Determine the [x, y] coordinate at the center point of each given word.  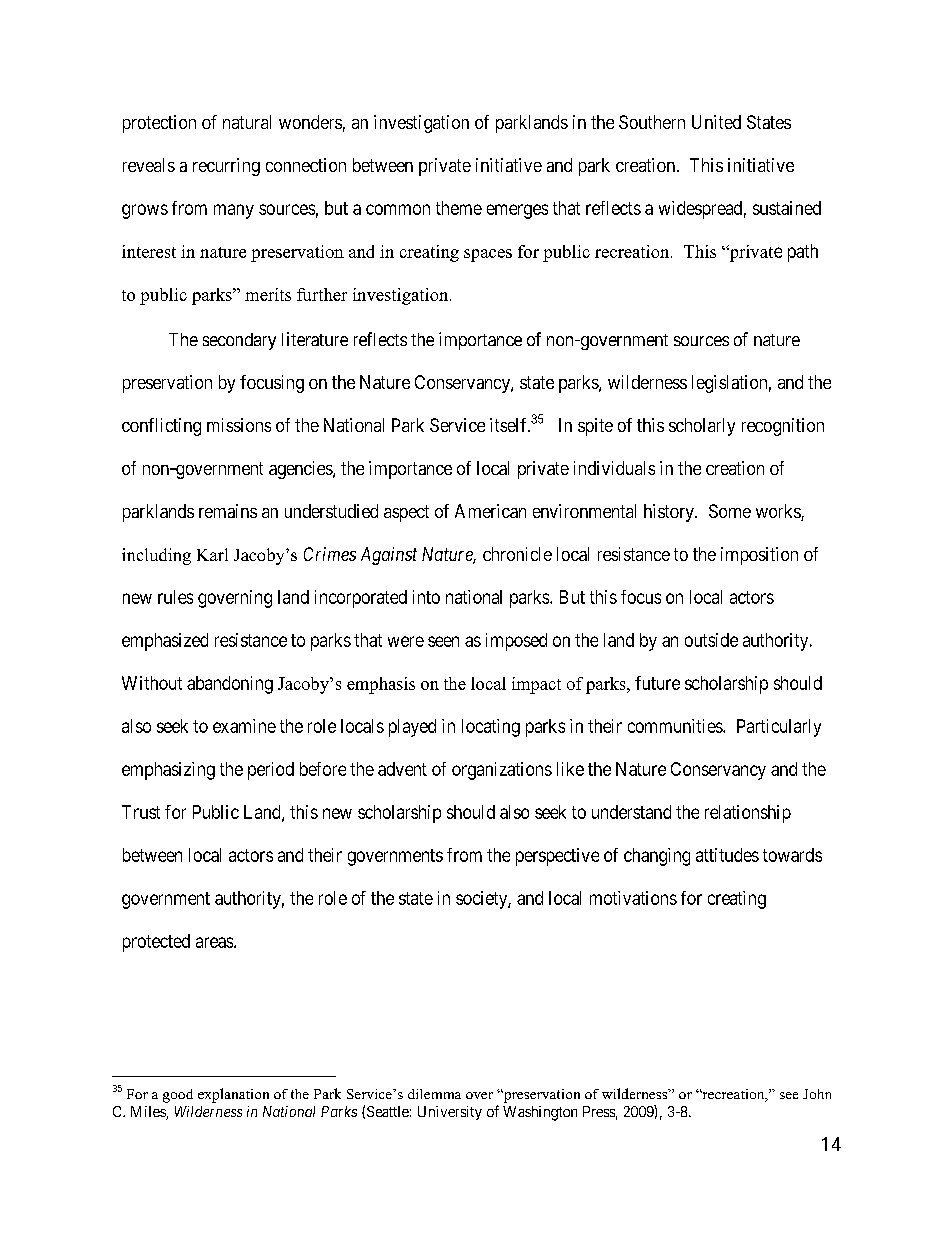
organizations [502, 771]
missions [239, 425]
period [271, 771]
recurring [226, 167]
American [490, 511]
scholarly [702, 427]
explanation [233, 1095]
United [716, 122]
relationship [748, 814]
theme [459, 208]
